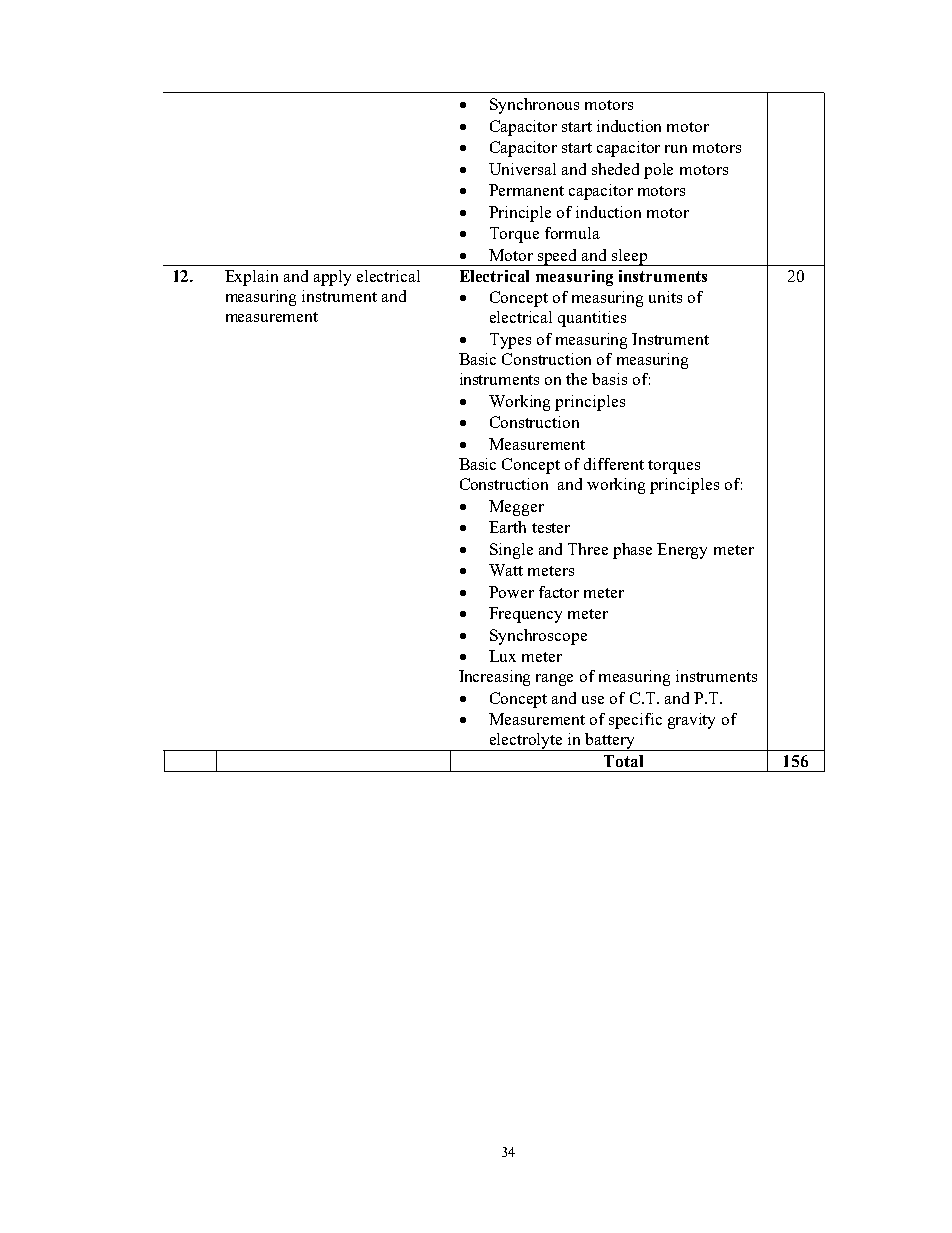 This image has height=1233, width=952. What do you see at coordinates (534, 106) in the image?
I see `Synchronous` at bounding box center [534, 106].
